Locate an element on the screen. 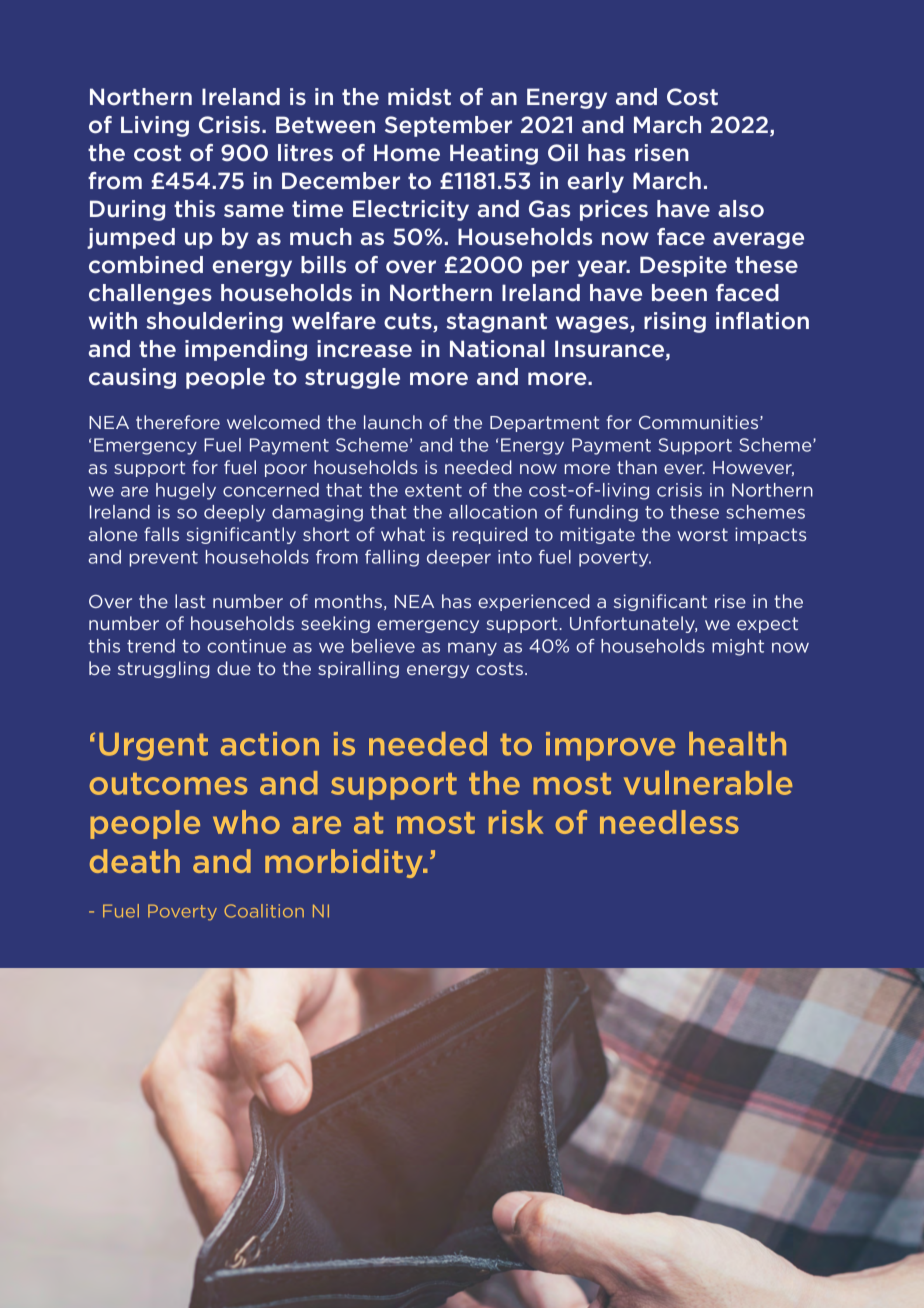 The image size is (924, 1308). morbidity is located at coordinates (345, 863).
